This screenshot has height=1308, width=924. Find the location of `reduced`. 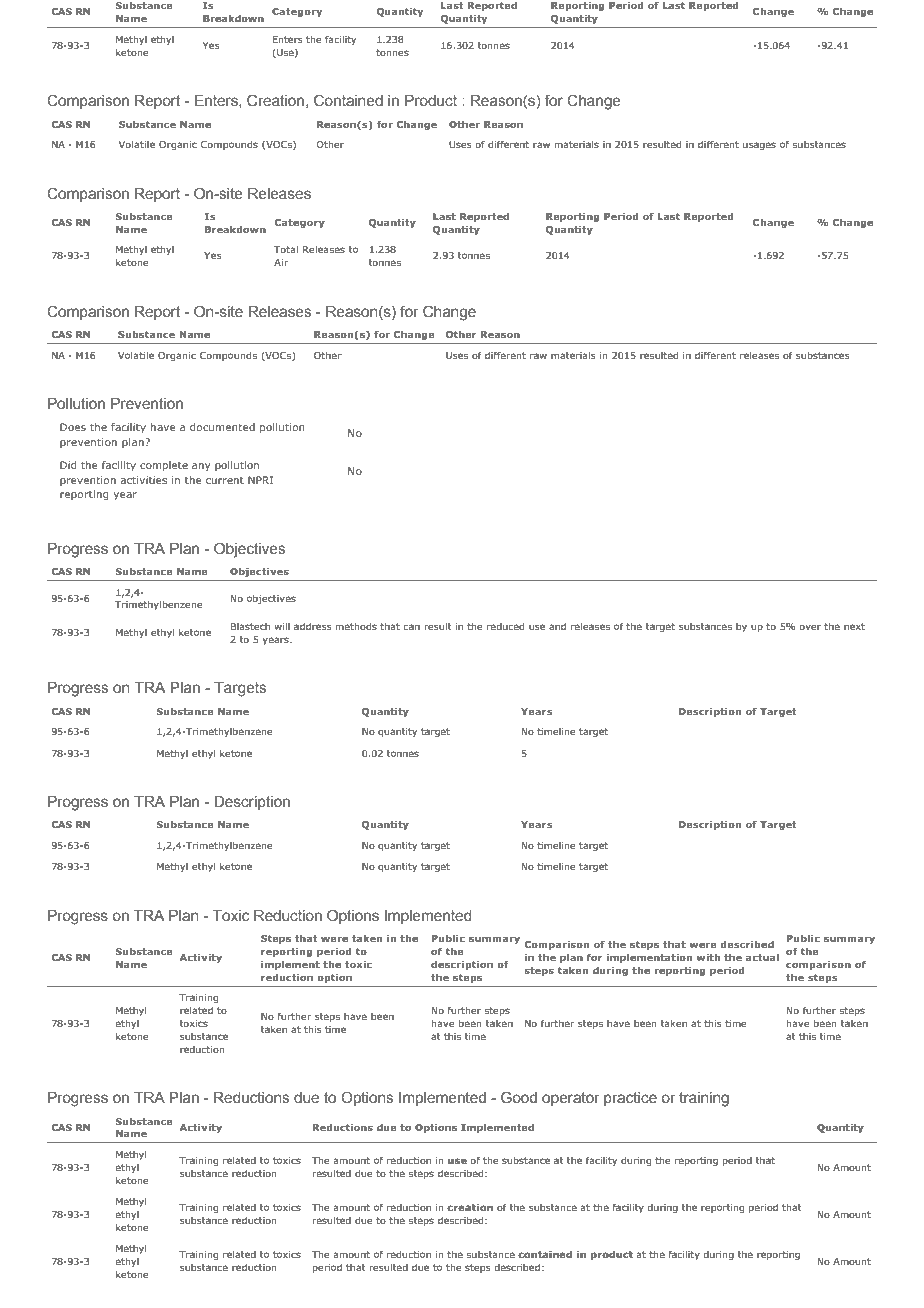

reduced is located at coordinates (505, 626).
